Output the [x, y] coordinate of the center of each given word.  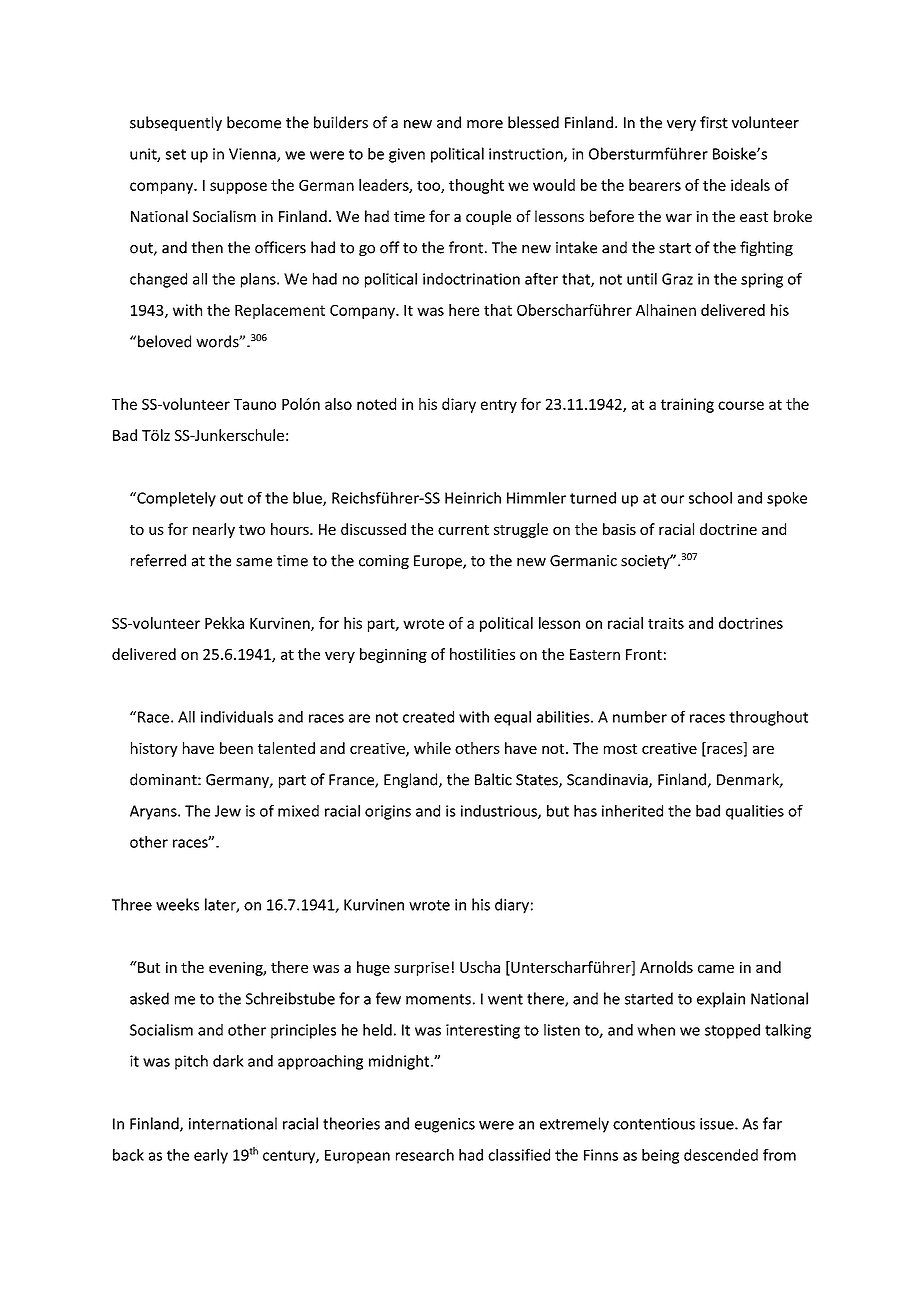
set [176, 154]
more [485, 124]
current [463, 530]
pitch [191, 1062]
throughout [768, 718]
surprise [421, 969]
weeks [177, 904]
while [432, 748]
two [252, 530]
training [687, 405]
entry [499, 406]
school [710, 498]
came [716, 968]
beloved [164, 341]
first [714, 122]
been [236, 748]
